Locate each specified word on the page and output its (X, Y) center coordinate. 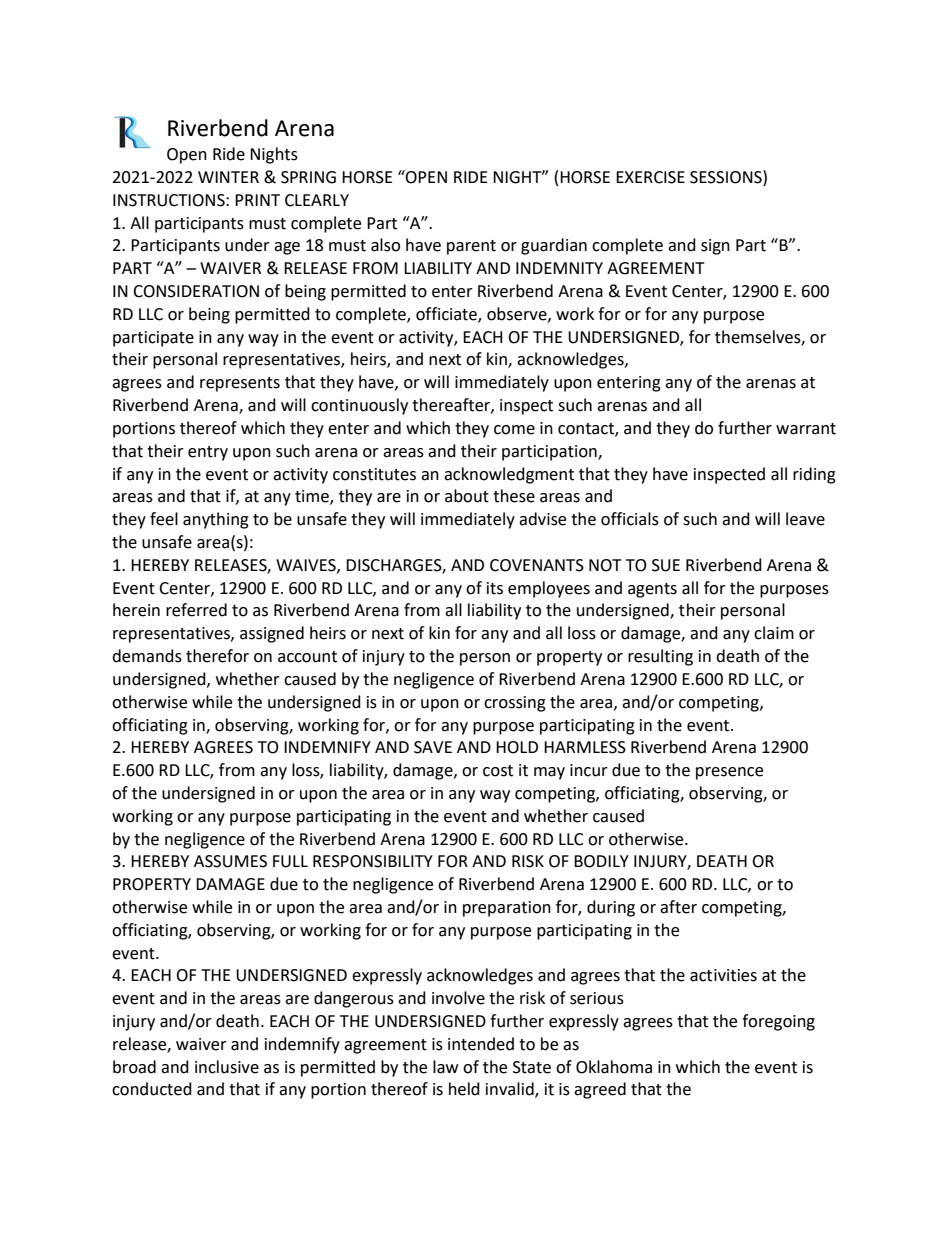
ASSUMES (230, 861)
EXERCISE (650, 177)
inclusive (227, 1067)
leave (805, 519)
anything (216, 520)
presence (729, 773)
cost (498, 771)
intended (481, 1044)
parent (471, 247)
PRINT (257, 200)
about (467, 496)
